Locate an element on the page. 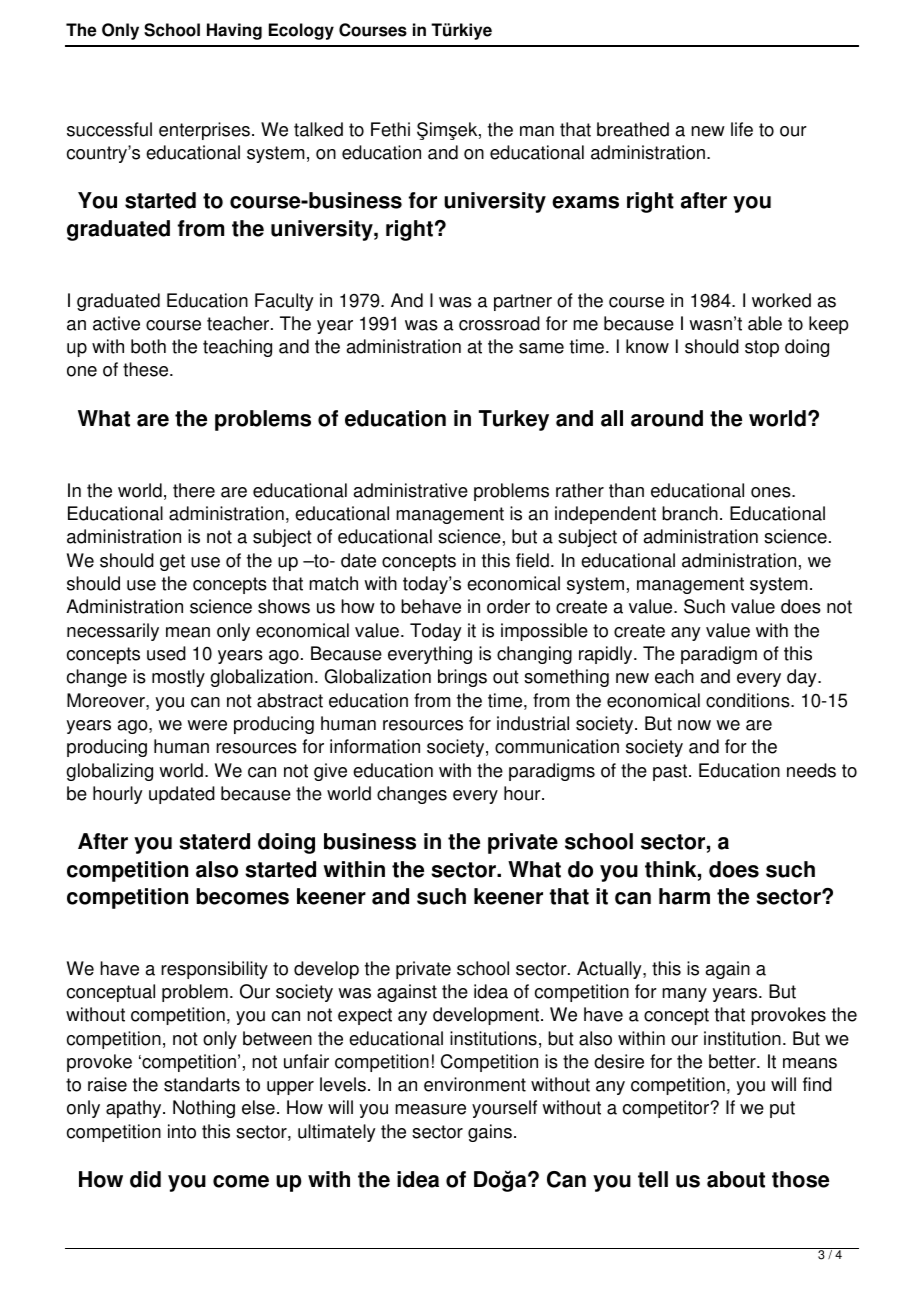 This image has height=1308, width=924. life is located at coordinates (742, 129).
